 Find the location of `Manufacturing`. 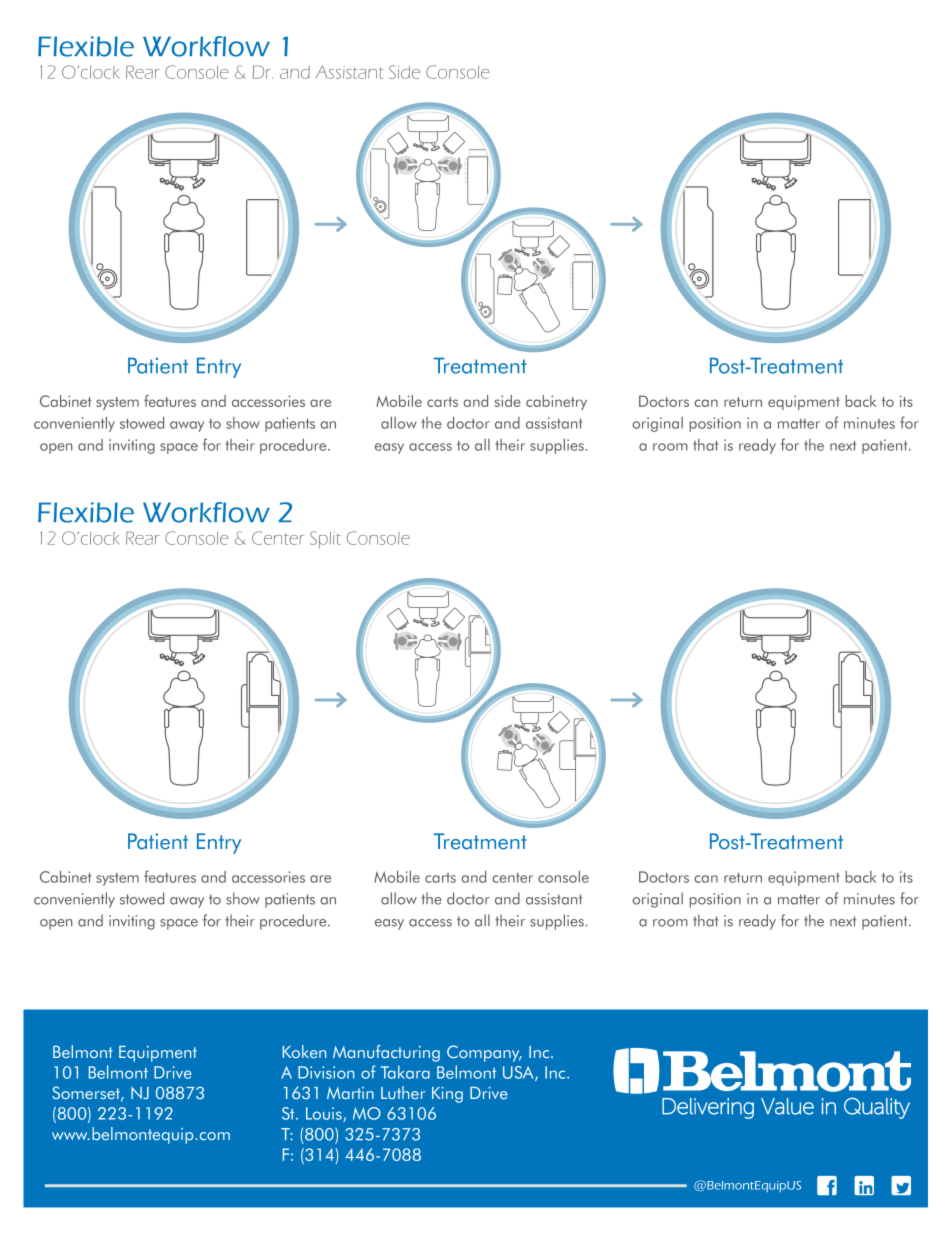

Manufacturing is located at coordinates (386, 1053).
